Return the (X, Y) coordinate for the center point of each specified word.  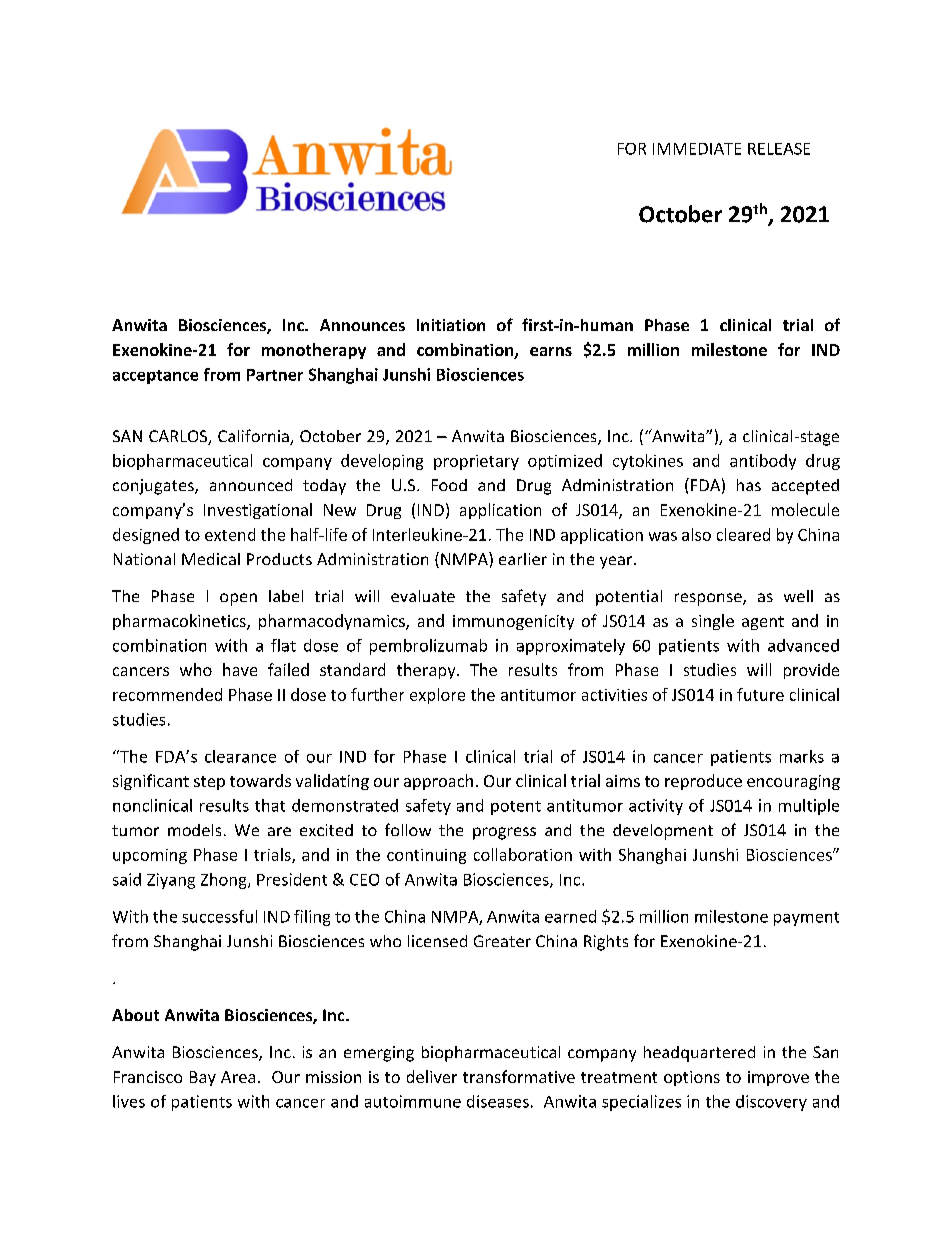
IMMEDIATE (697, 149)
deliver (432, 1076)
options (692, 1078)
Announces (362, 325)
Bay (203, 1078)
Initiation (451, 325)
